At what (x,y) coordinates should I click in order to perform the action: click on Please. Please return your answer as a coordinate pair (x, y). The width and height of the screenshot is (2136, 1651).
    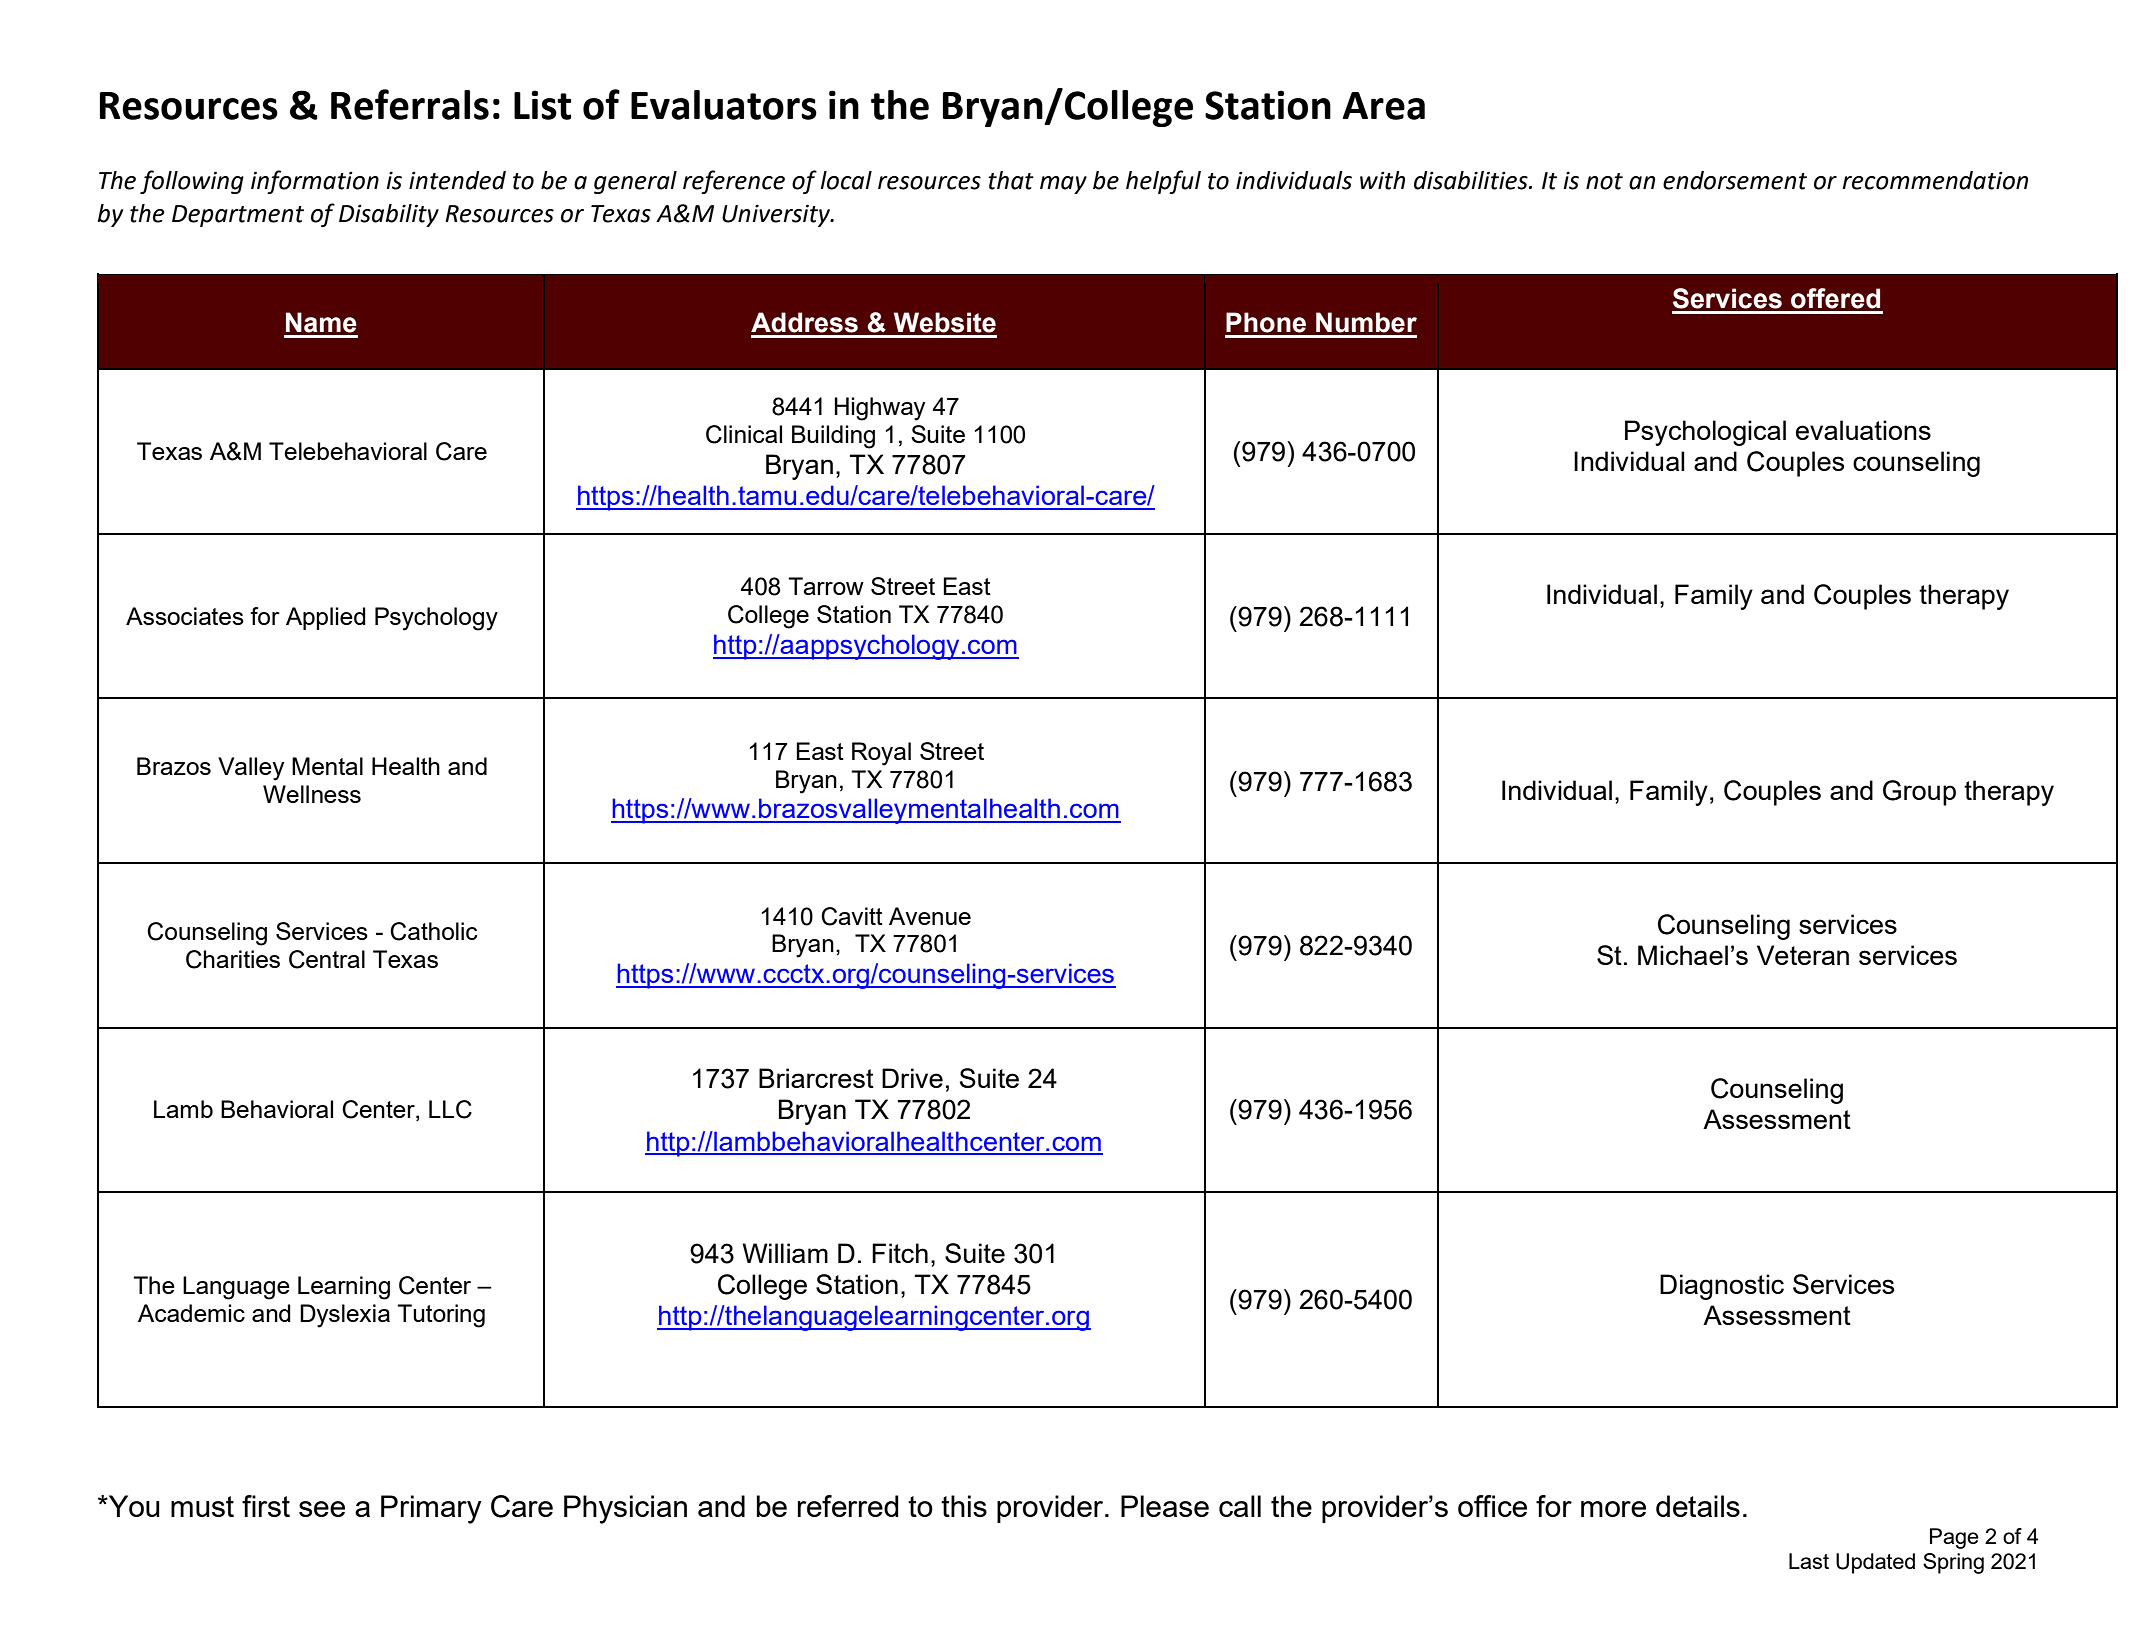
    Looking at the image, I should click on (1165, 1506).
